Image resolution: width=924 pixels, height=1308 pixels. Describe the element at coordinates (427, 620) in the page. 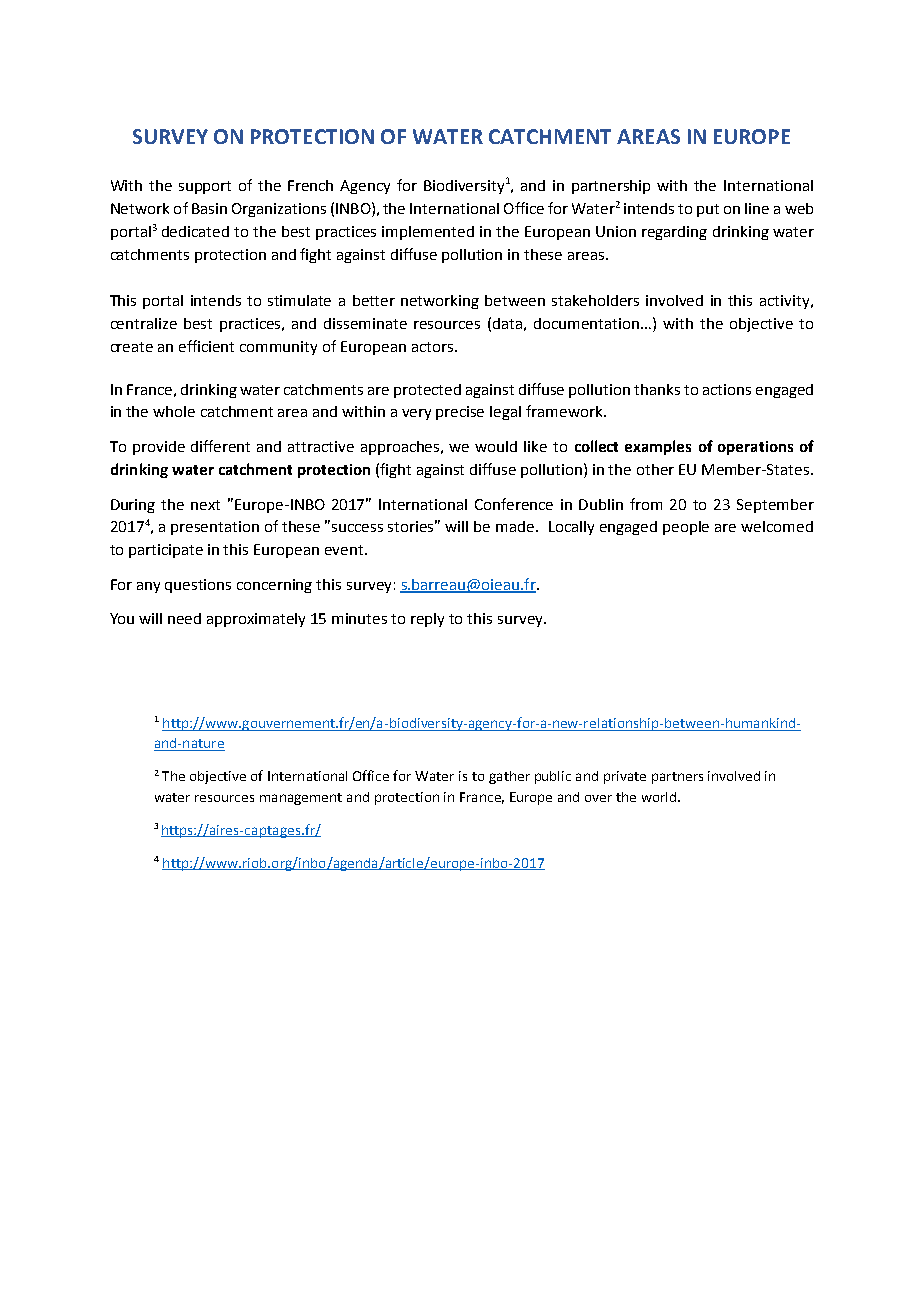

I see `reply` at that location.
